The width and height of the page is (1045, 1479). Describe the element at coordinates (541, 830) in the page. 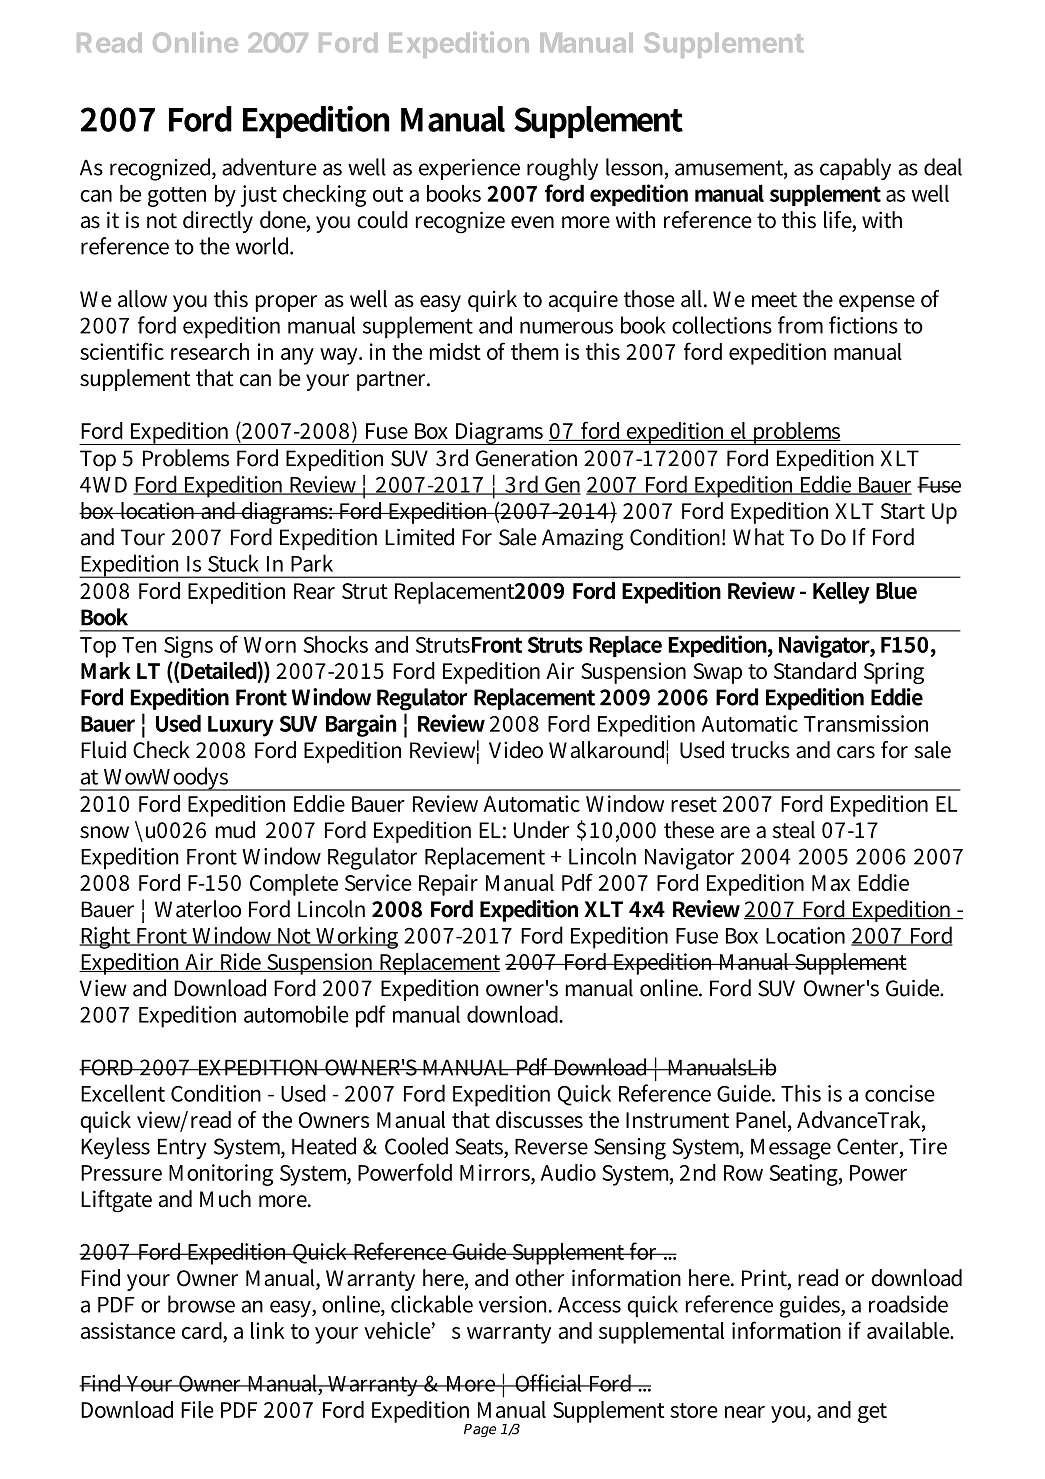

I see `Under` at that location.
